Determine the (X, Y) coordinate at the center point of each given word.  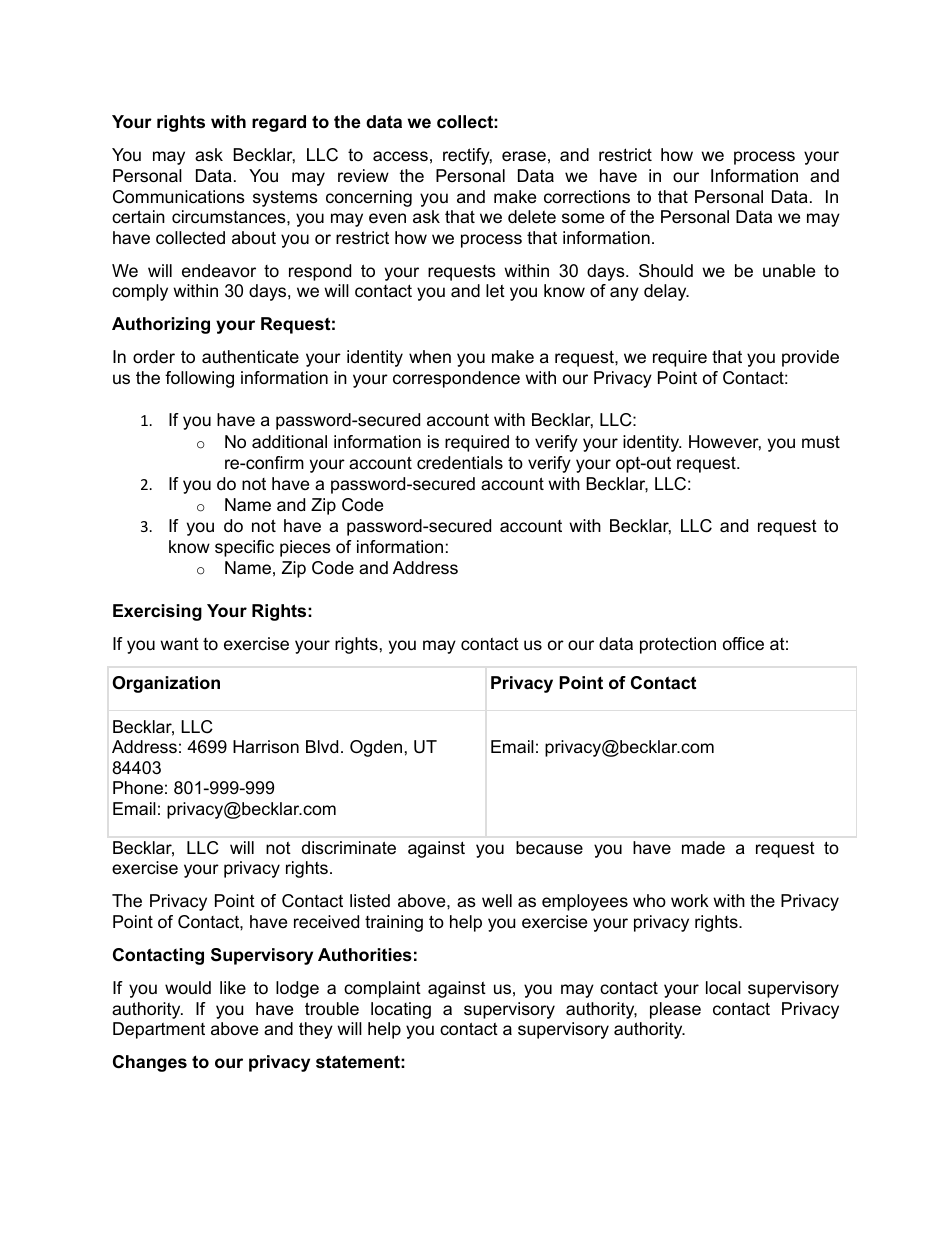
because (549, 848)
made (703, 848)
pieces (305, 548)
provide (810, 358)
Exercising (157, 612)
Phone (138, 788)
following (199, 379)
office (743, 644)
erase (524, 156)
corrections (587, 197)
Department (159, 1030)
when (430, 356)
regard (279, 123)
